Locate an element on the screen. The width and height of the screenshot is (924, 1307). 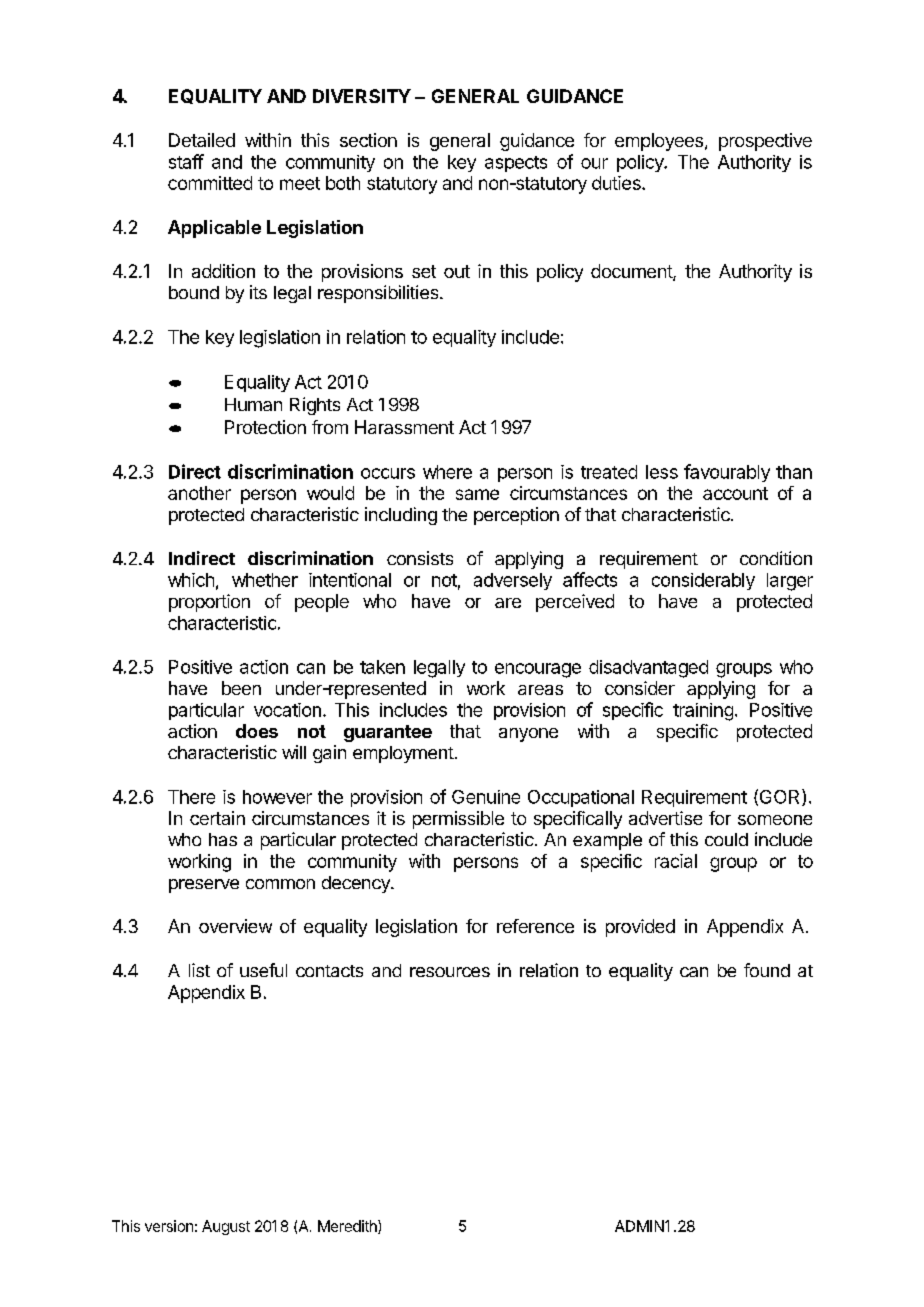
Detailed is located at coordinates (202, 140).
